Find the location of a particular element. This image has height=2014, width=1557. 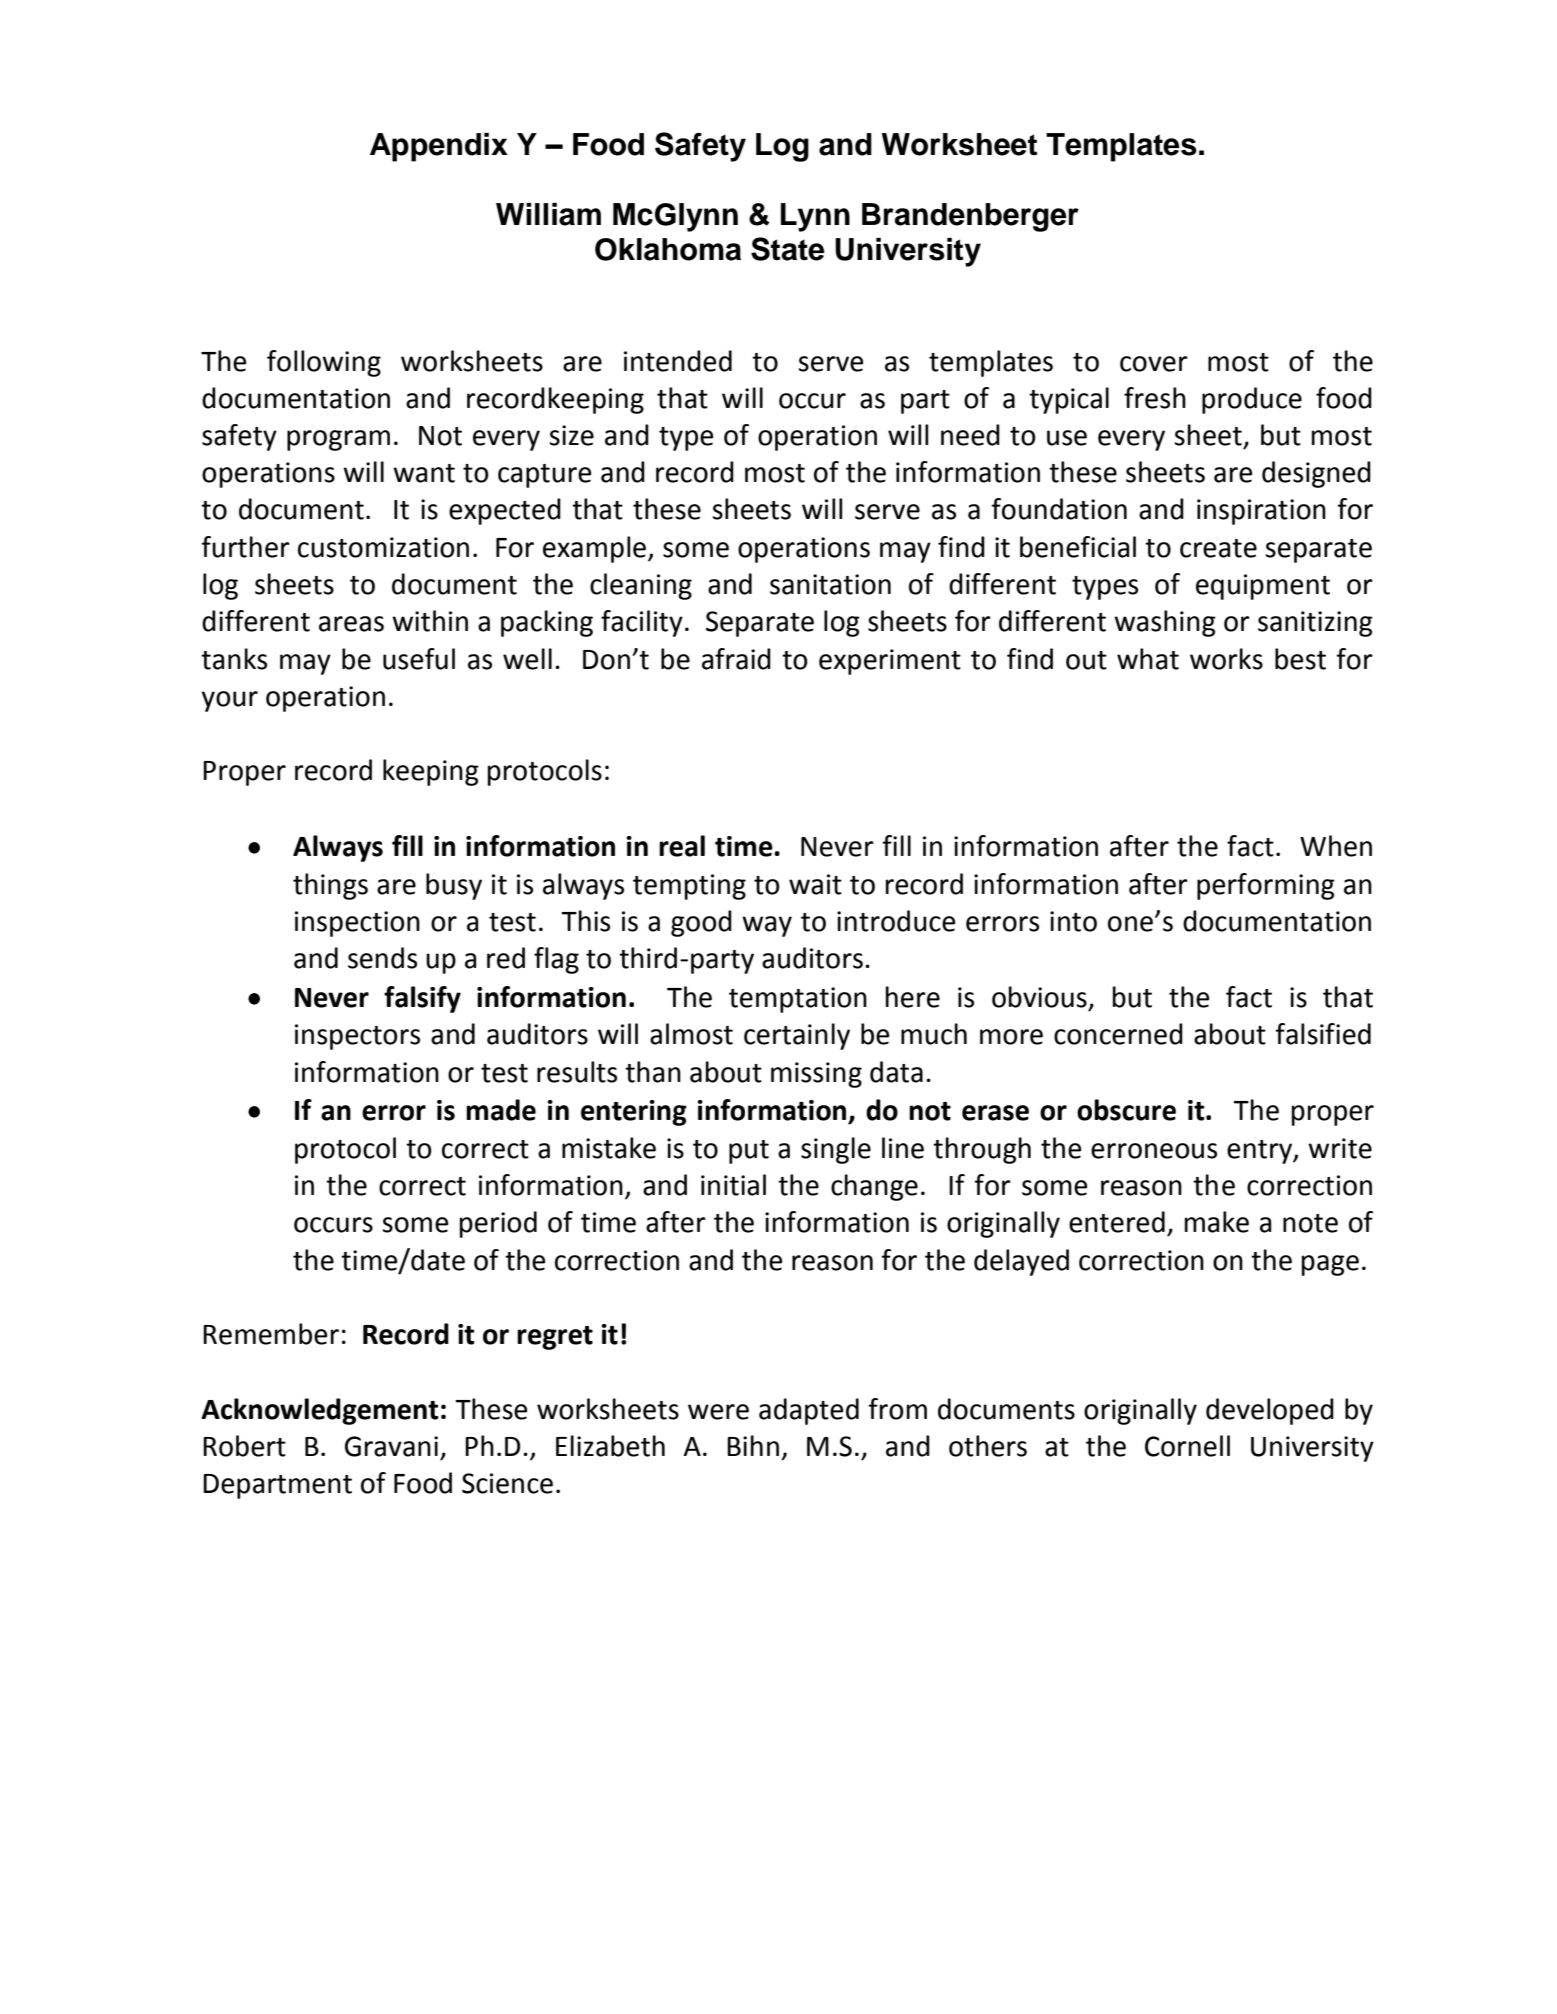

inspiration is located at coordinates (1261, 512).
